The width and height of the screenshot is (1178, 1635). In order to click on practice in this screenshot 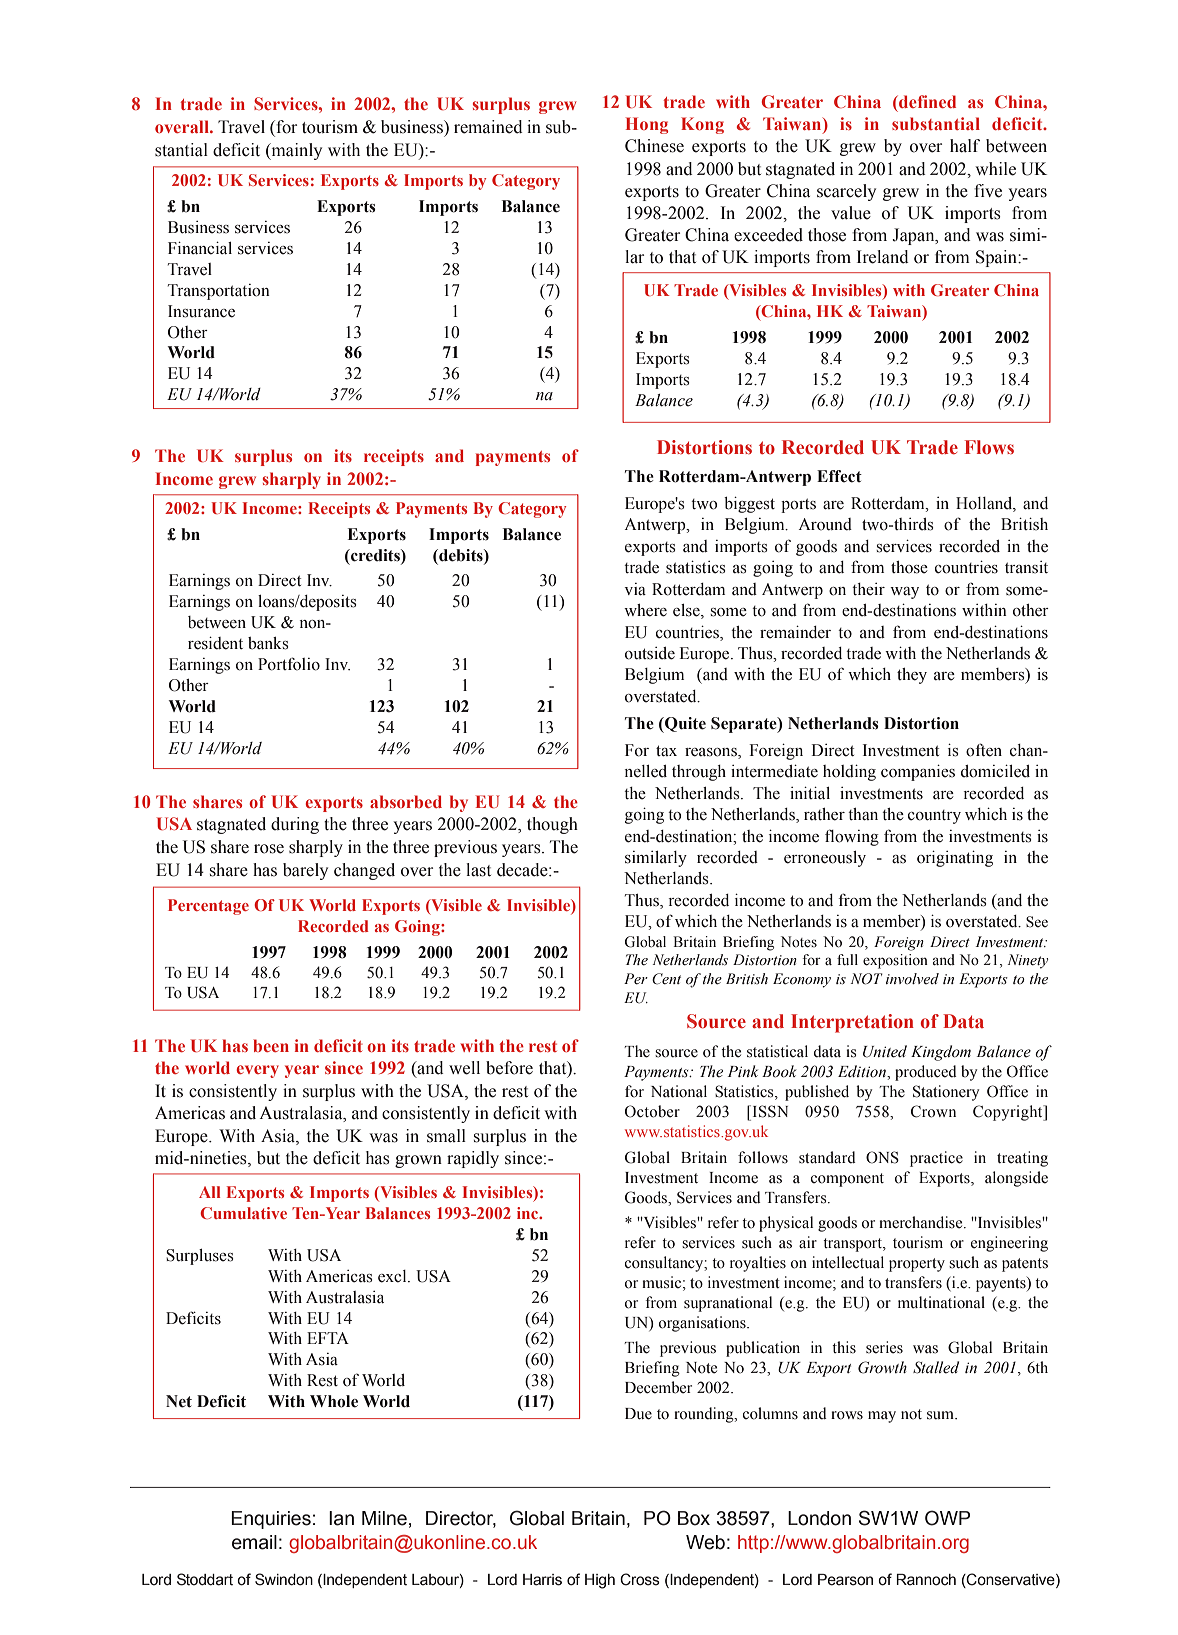, I will do `click(936, 1159)`.
